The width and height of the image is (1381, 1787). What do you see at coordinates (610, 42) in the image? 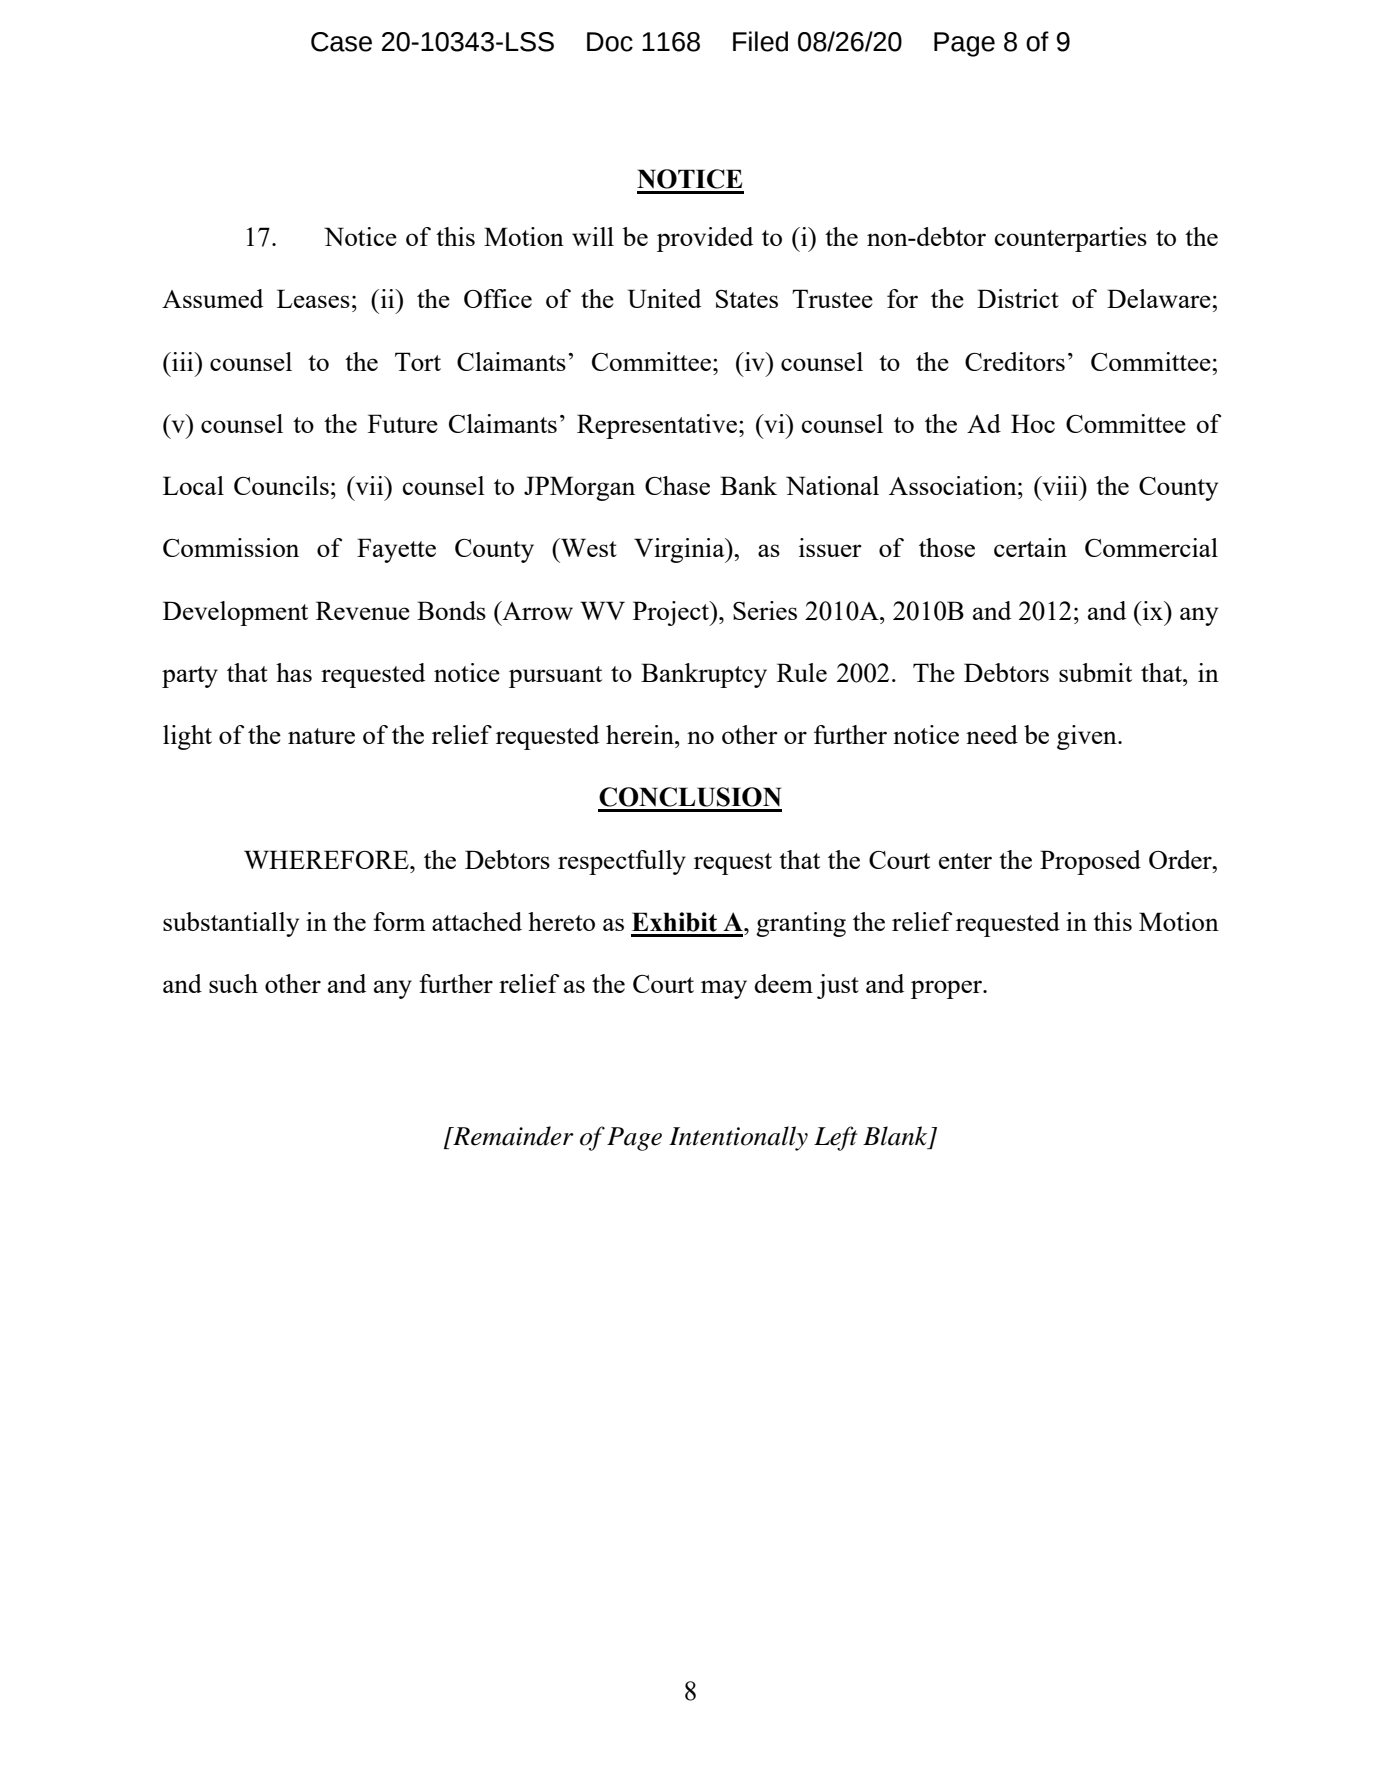
I see `Doc` at bounding box center [610, 42].
